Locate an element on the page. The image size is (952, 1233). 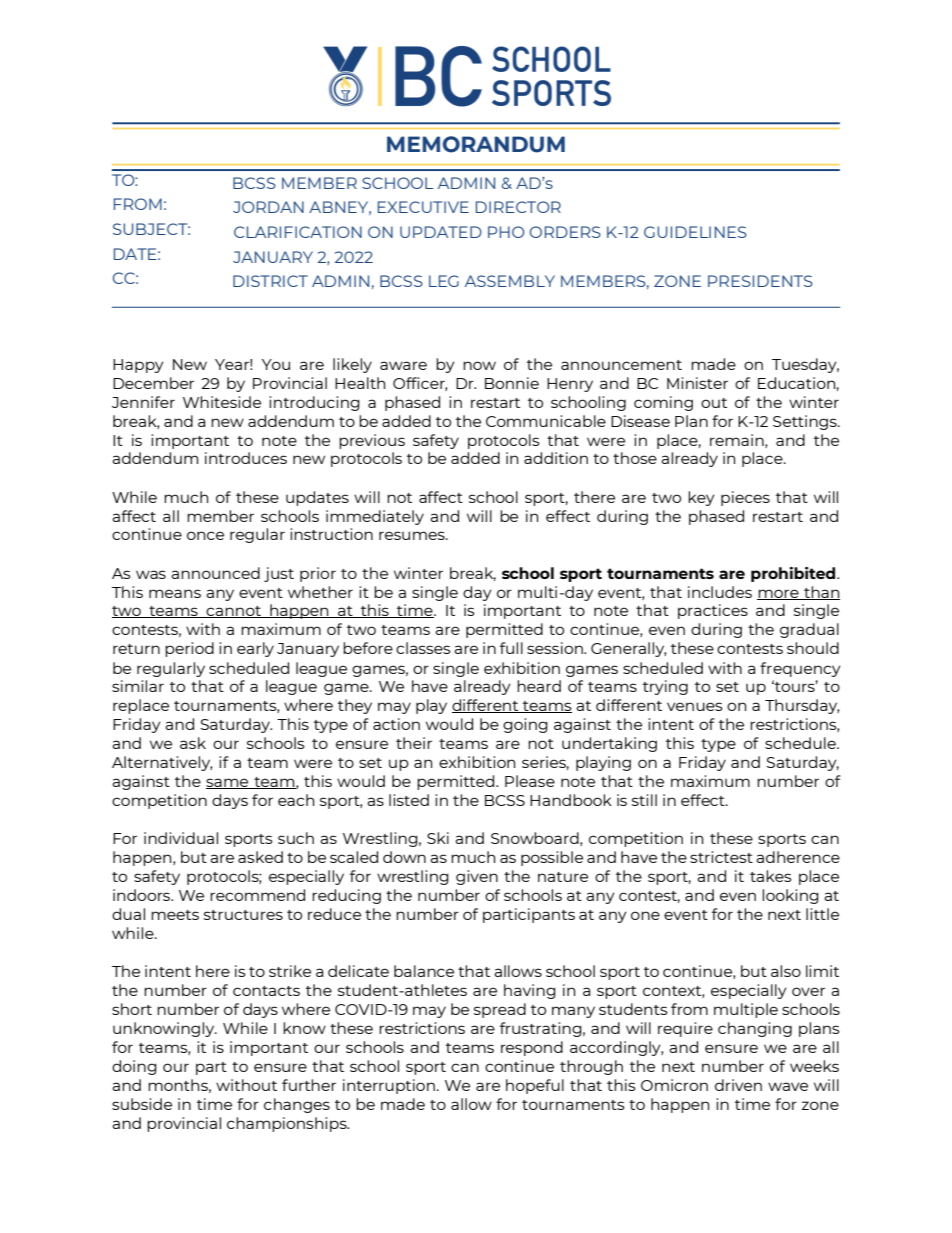
given is located at coordinates (477, 877).
